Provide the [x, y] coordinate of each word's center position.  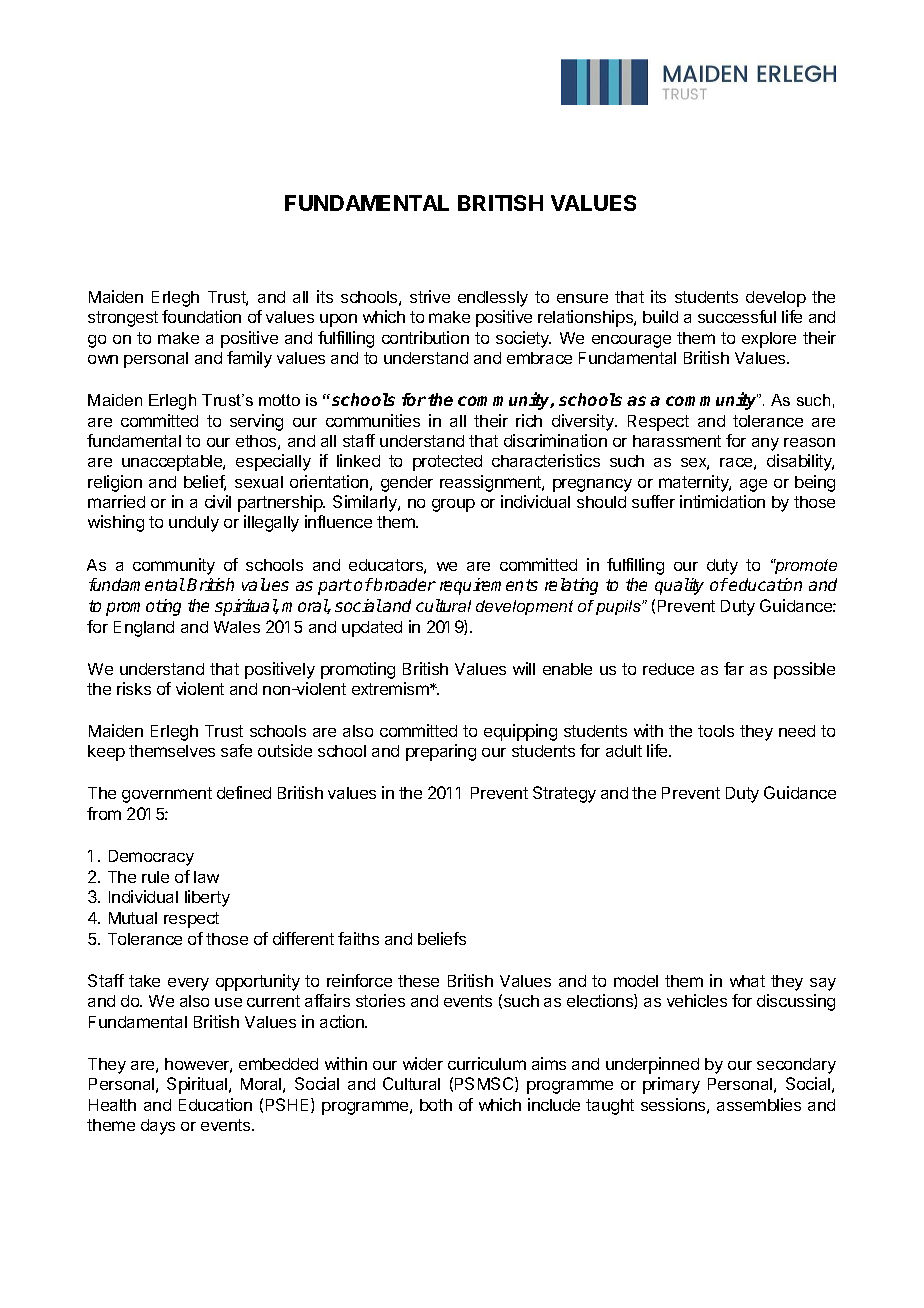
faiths [358, 938]
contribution [425, 337]
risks [134, 688]
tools [716, 731]
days [158, 1127]
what [747, 981]
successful [737, 316]
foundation [201, 316]
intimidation [722, 501]
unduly [194, 524]
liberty [207, 898]
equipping [520, 732]
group [453, 505]
